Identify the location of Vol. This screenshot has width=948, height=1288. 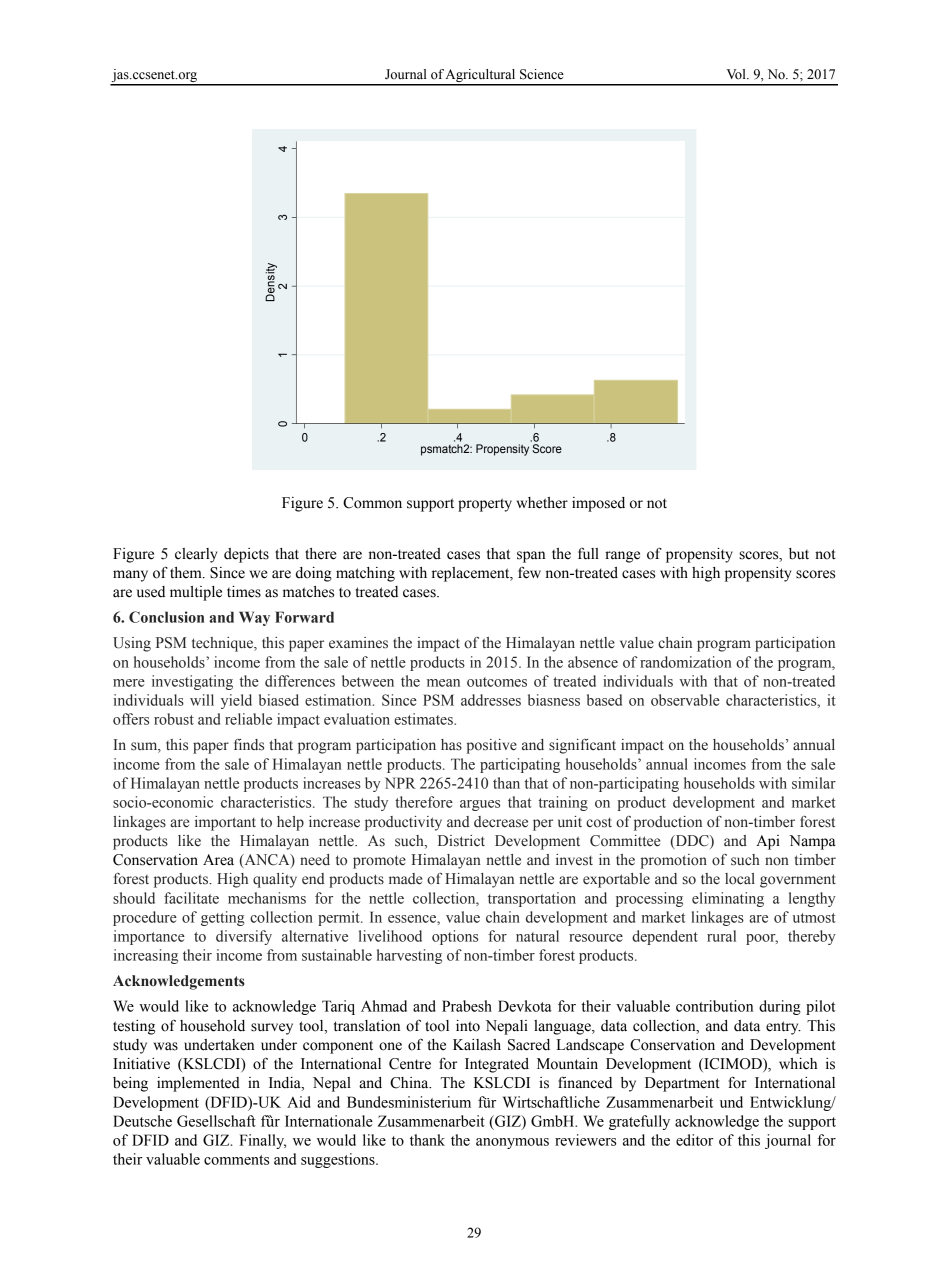
(737, 74).
